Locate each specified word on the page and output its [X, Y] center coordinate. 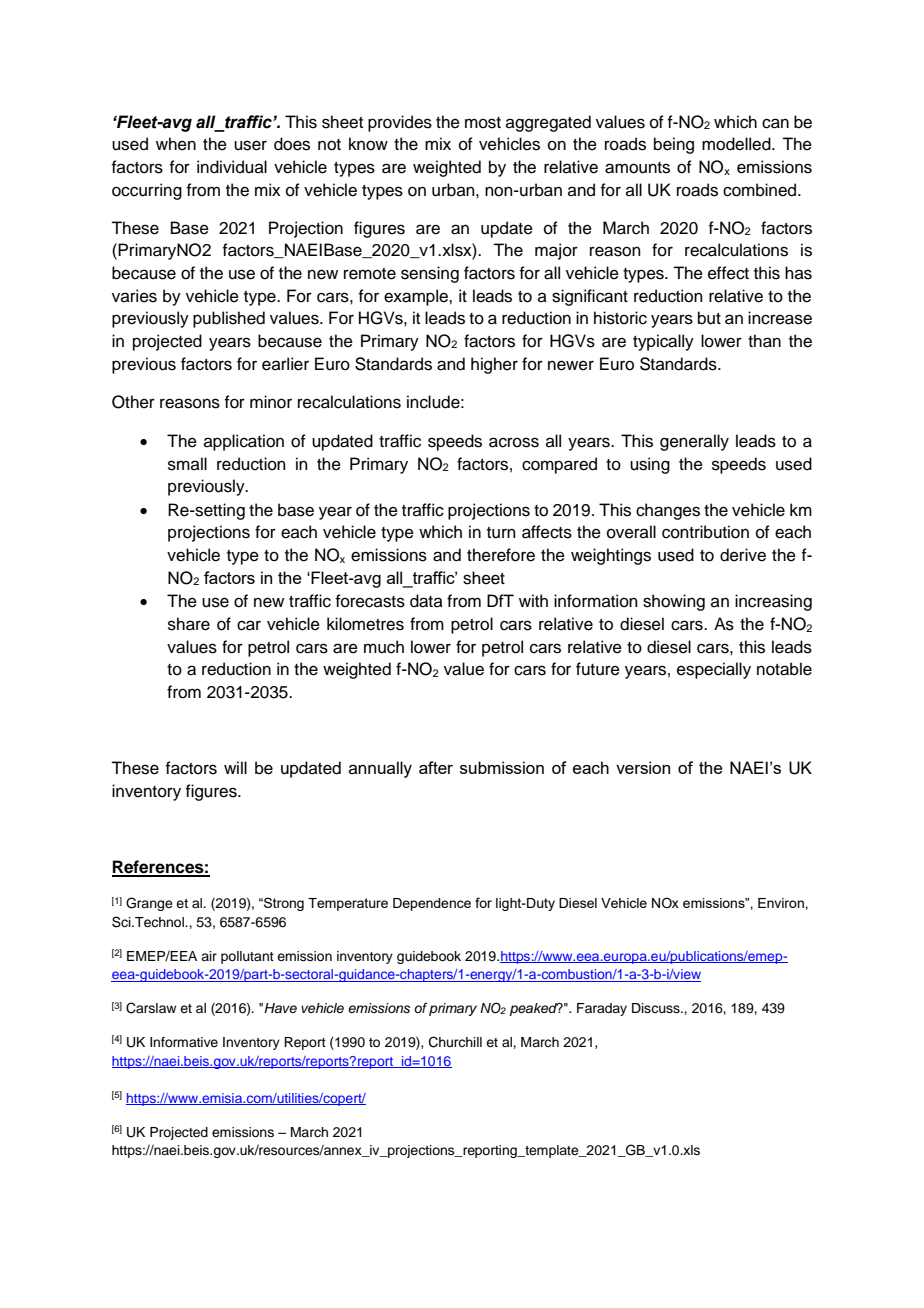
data [426, 601]
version [643, 767]
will [235, 767]
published [229, 319]
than [764, 341]
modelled [737, 144]
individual [232, 167]
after [436, 767]
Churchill [455, 1042]
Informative [184, 1042]
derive [743, 555]
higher [494, 365]
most [483, 123]
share [189, 624]
